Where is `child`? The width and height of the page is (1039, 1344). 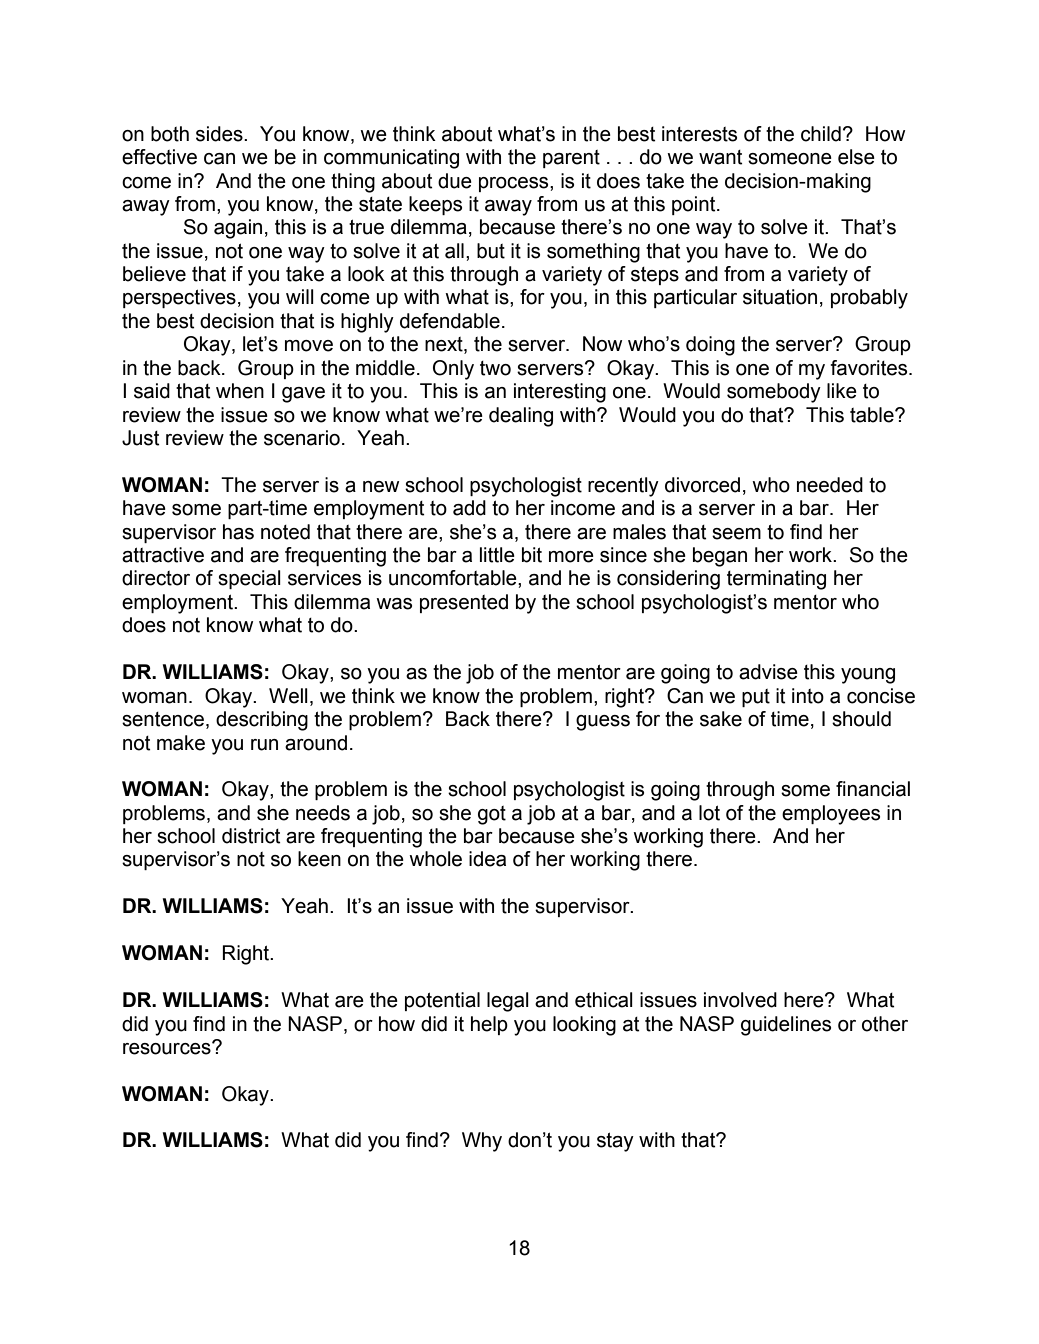
child is located at coordinates (821, 134).
